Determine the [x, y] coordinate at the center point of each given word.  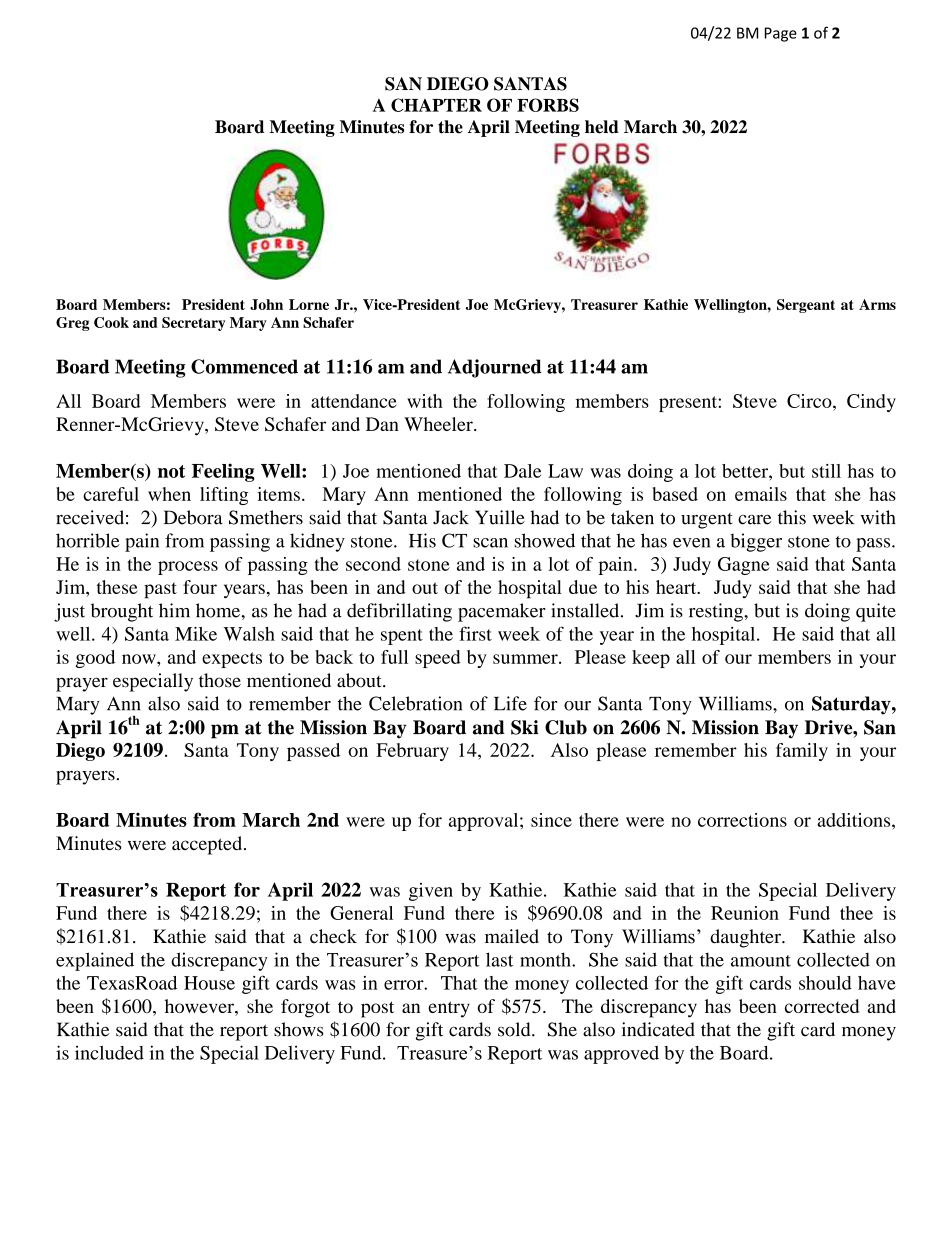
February [412, 752]
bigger [756, 542]
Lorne [309, 304]
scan [490, 543]
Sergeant [806, 306]
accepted [208, 845]
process [188, 568]
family [802, 752]
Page [781, 34]
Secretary [193, 324]
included [109, 1052]
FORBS [548, 105]
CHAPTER [436, 105]
